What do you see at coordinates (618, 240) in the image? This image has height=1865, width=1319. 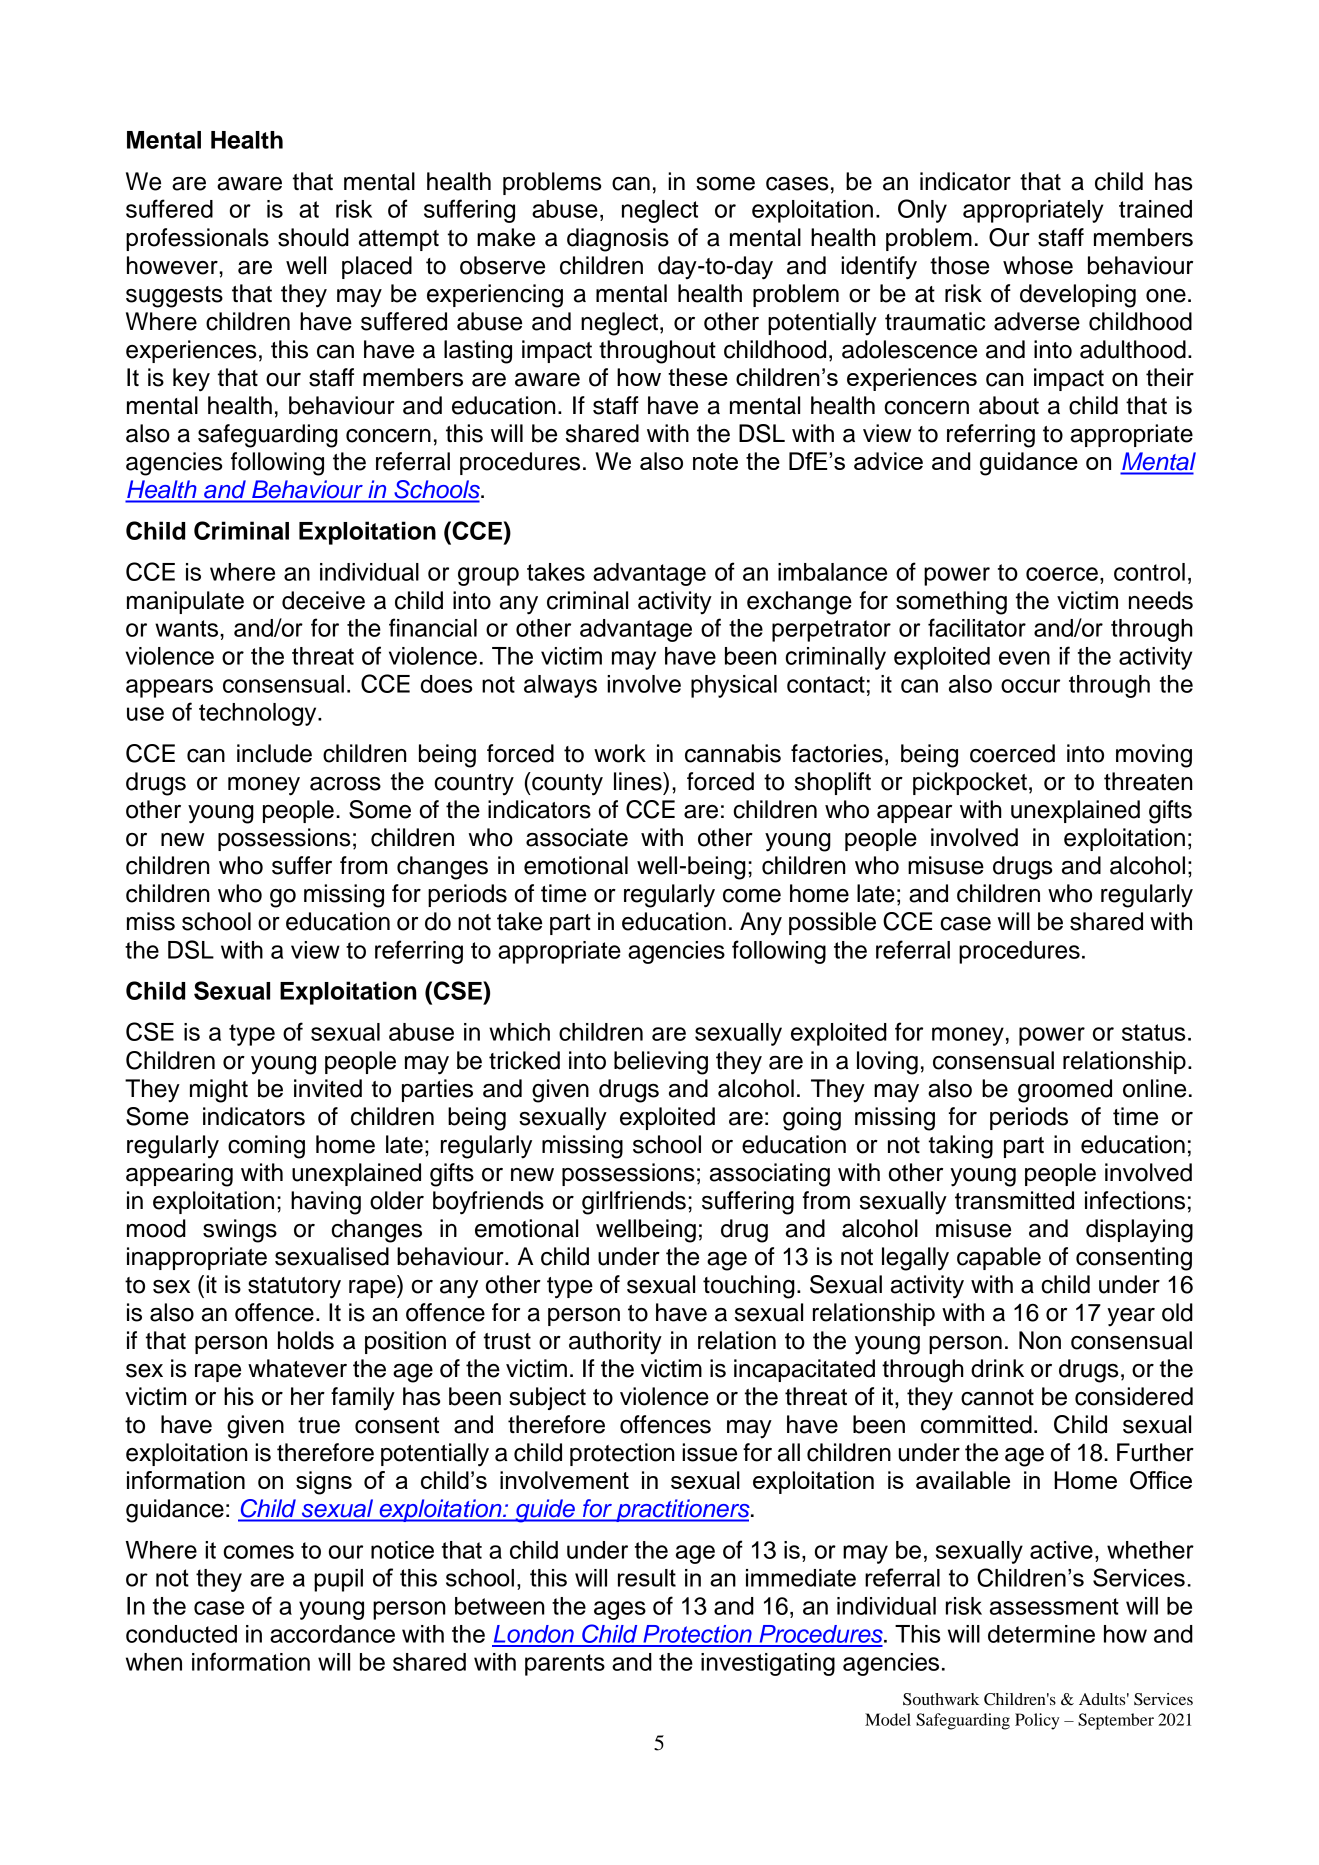 I see `diagnosis` at bounding box center [618, 240].
